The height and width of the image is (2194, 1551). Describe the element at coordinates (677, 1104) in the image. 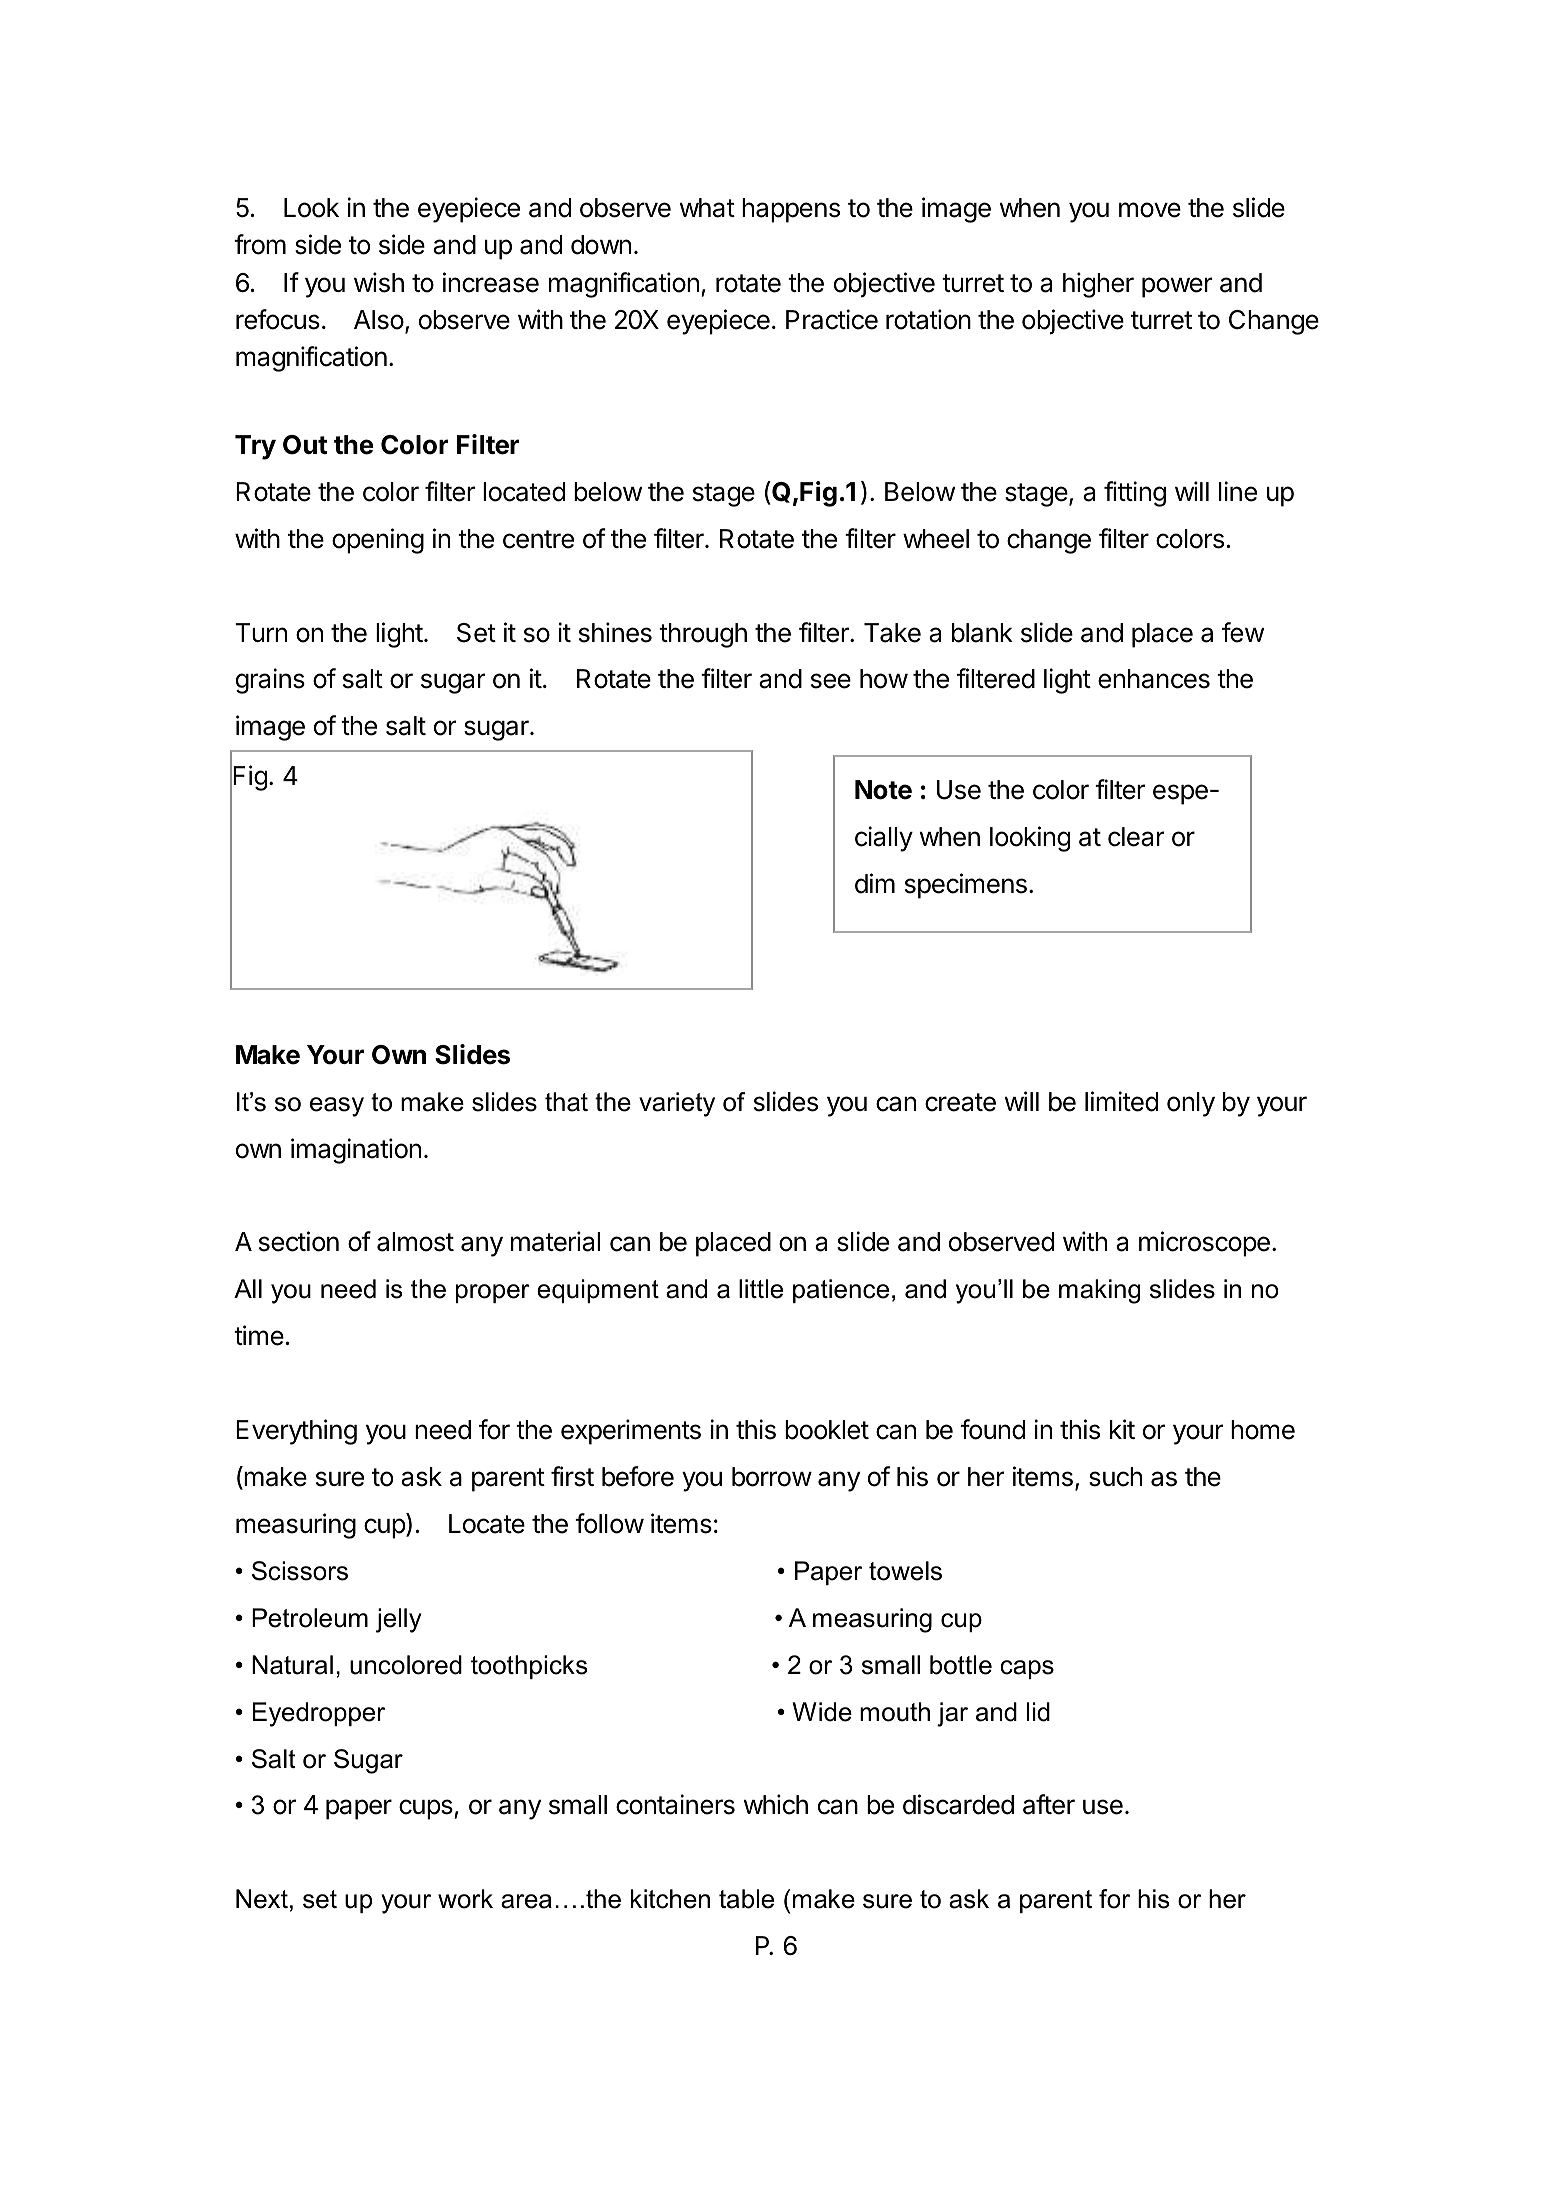

I see `variety` at that location.
